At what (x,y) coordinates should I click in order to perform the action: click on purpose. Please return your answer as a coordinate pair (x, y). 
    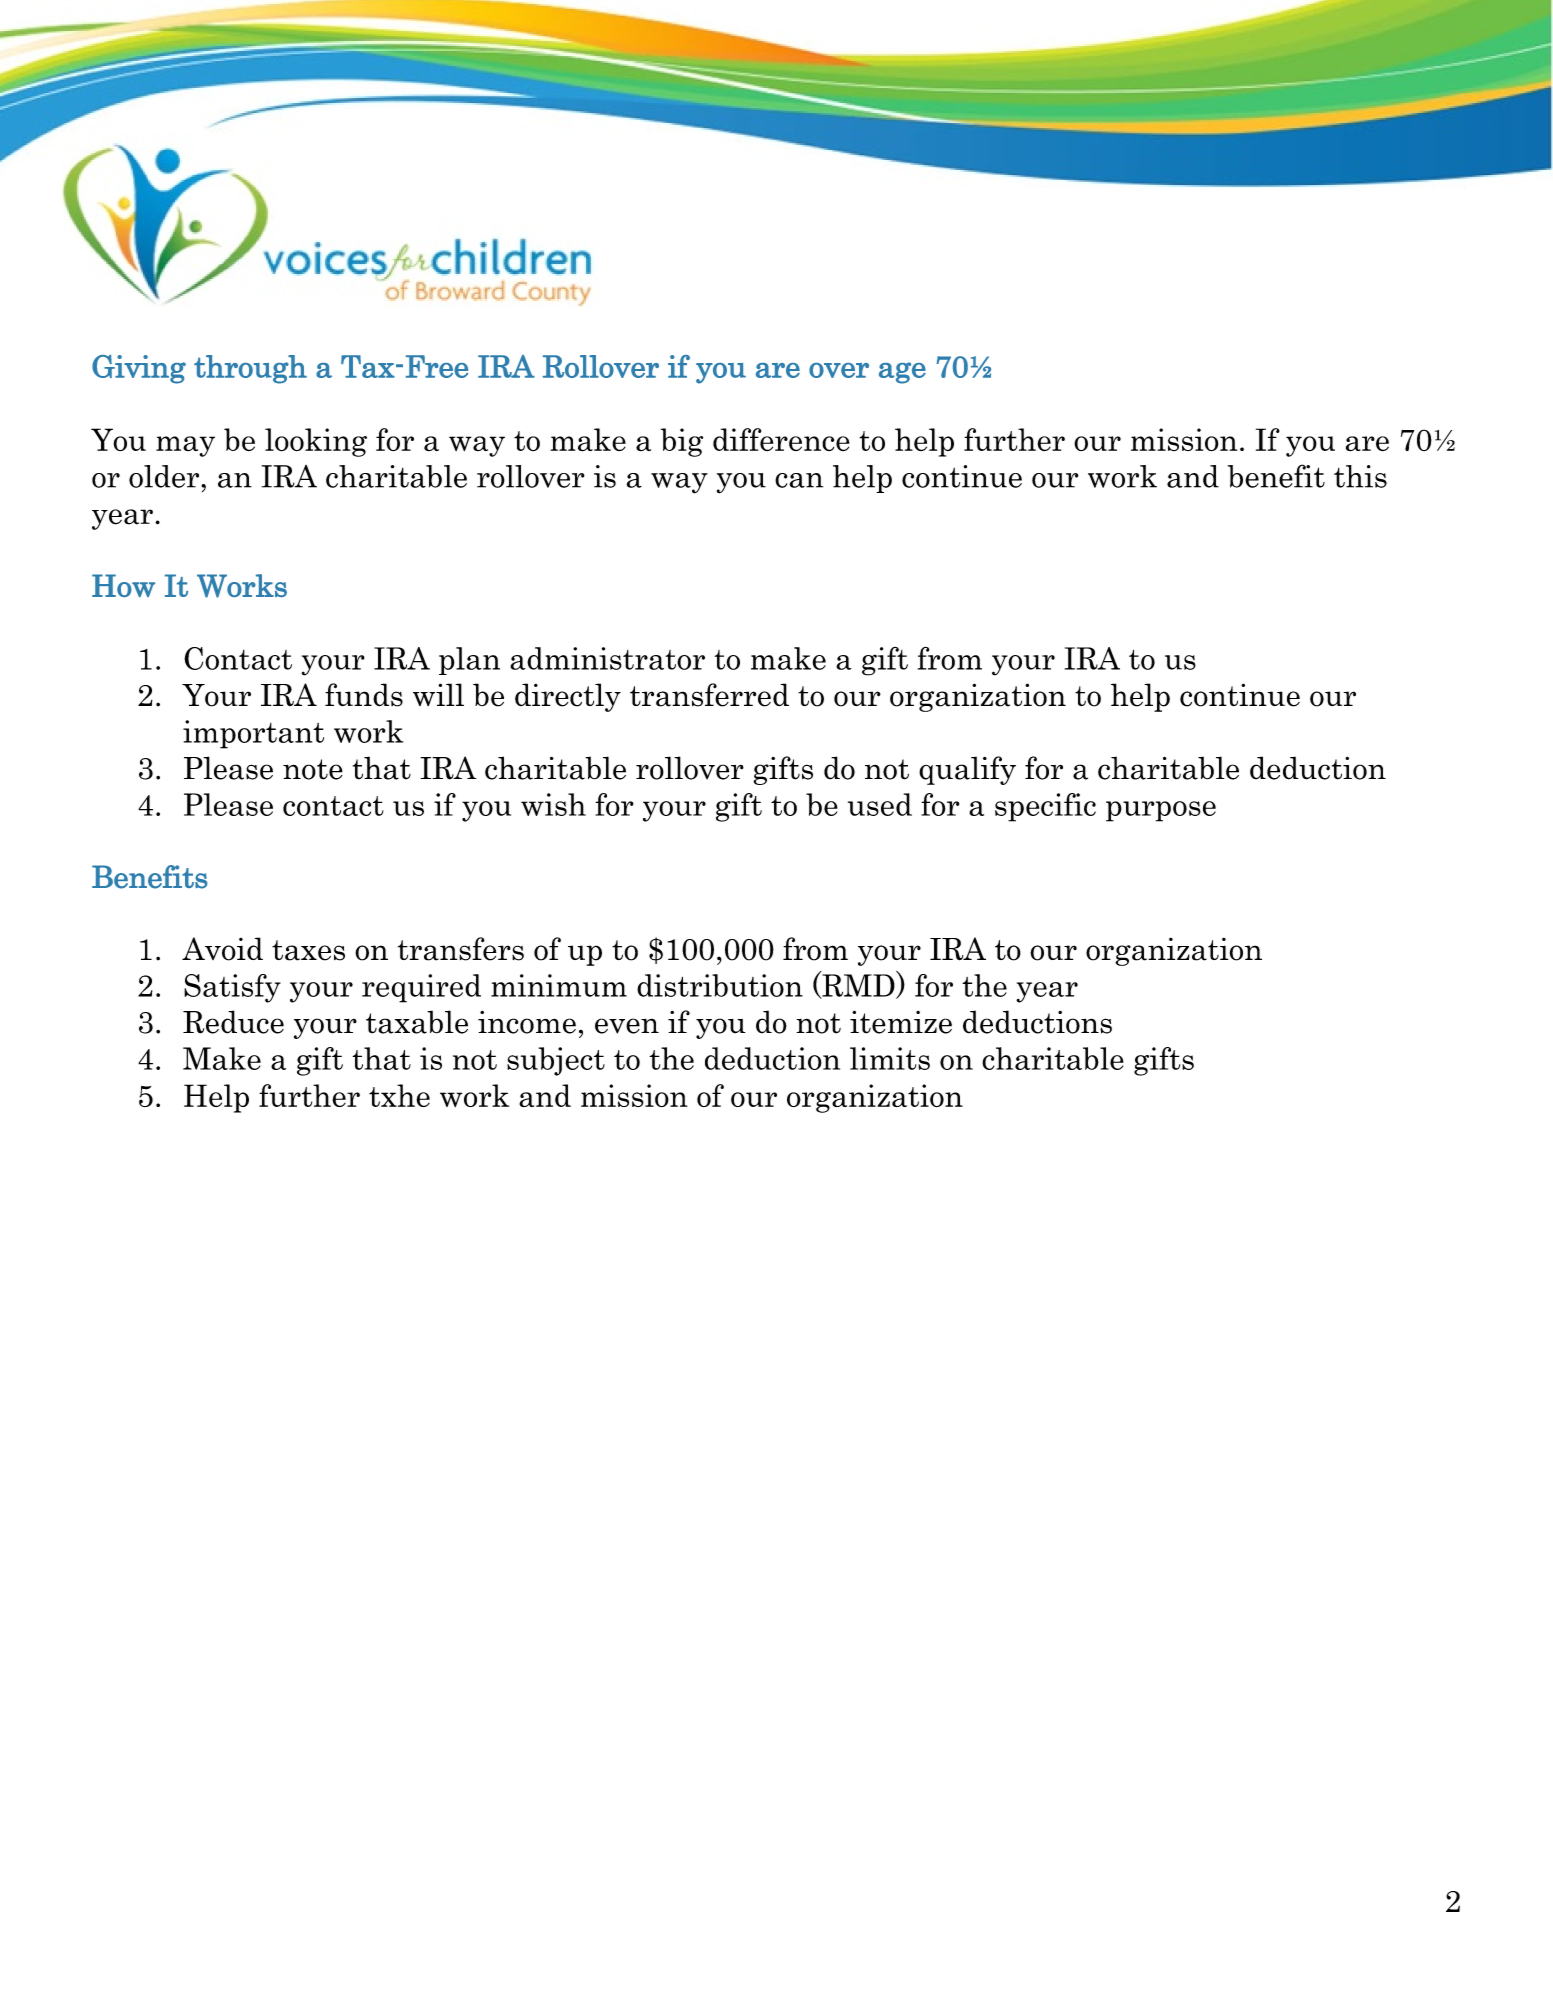
    Looking at the image, I should click on (1161, 811).
